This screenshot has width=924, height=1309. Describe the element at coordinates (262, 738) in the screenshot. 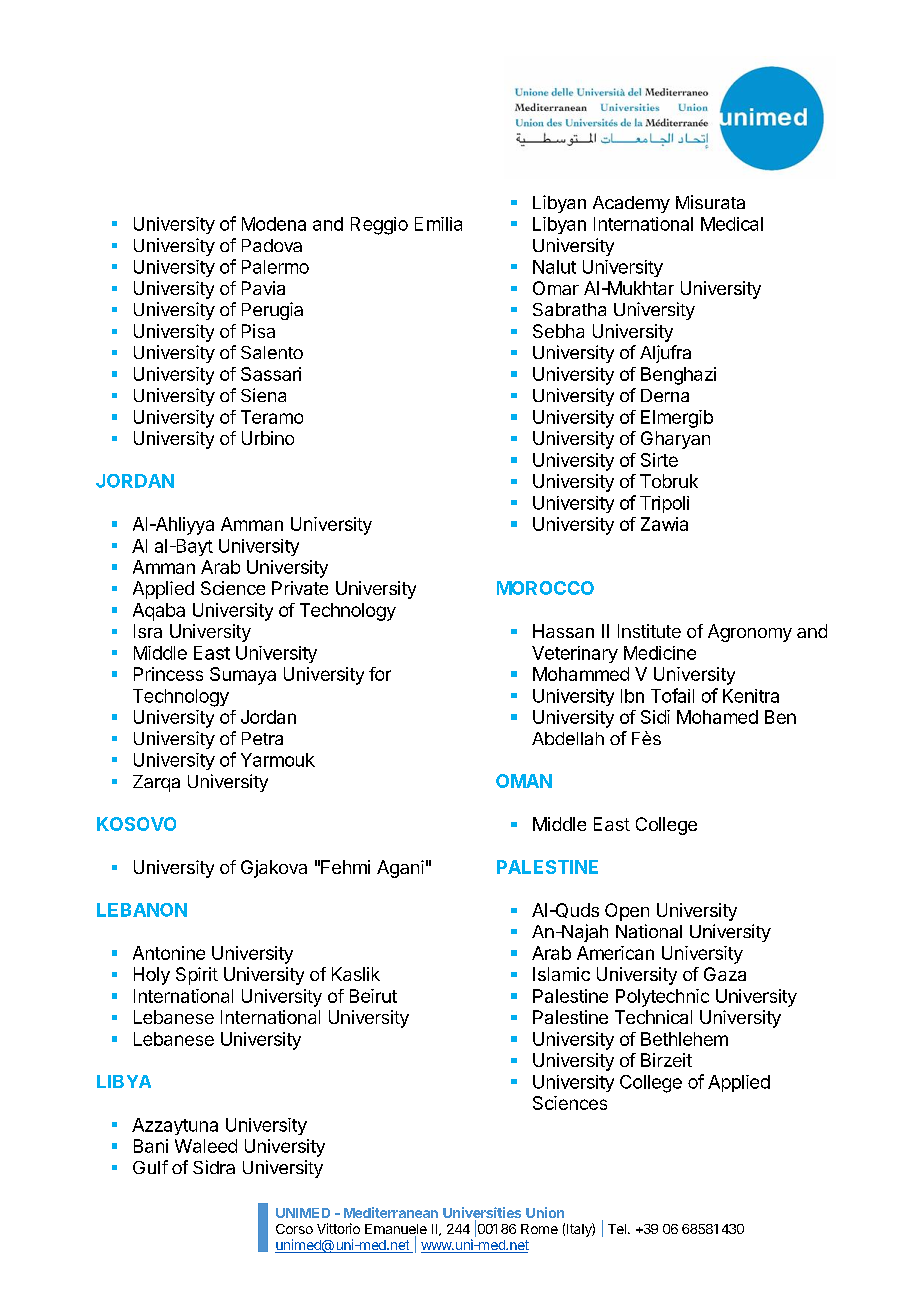

I see `Petra` at that location.
